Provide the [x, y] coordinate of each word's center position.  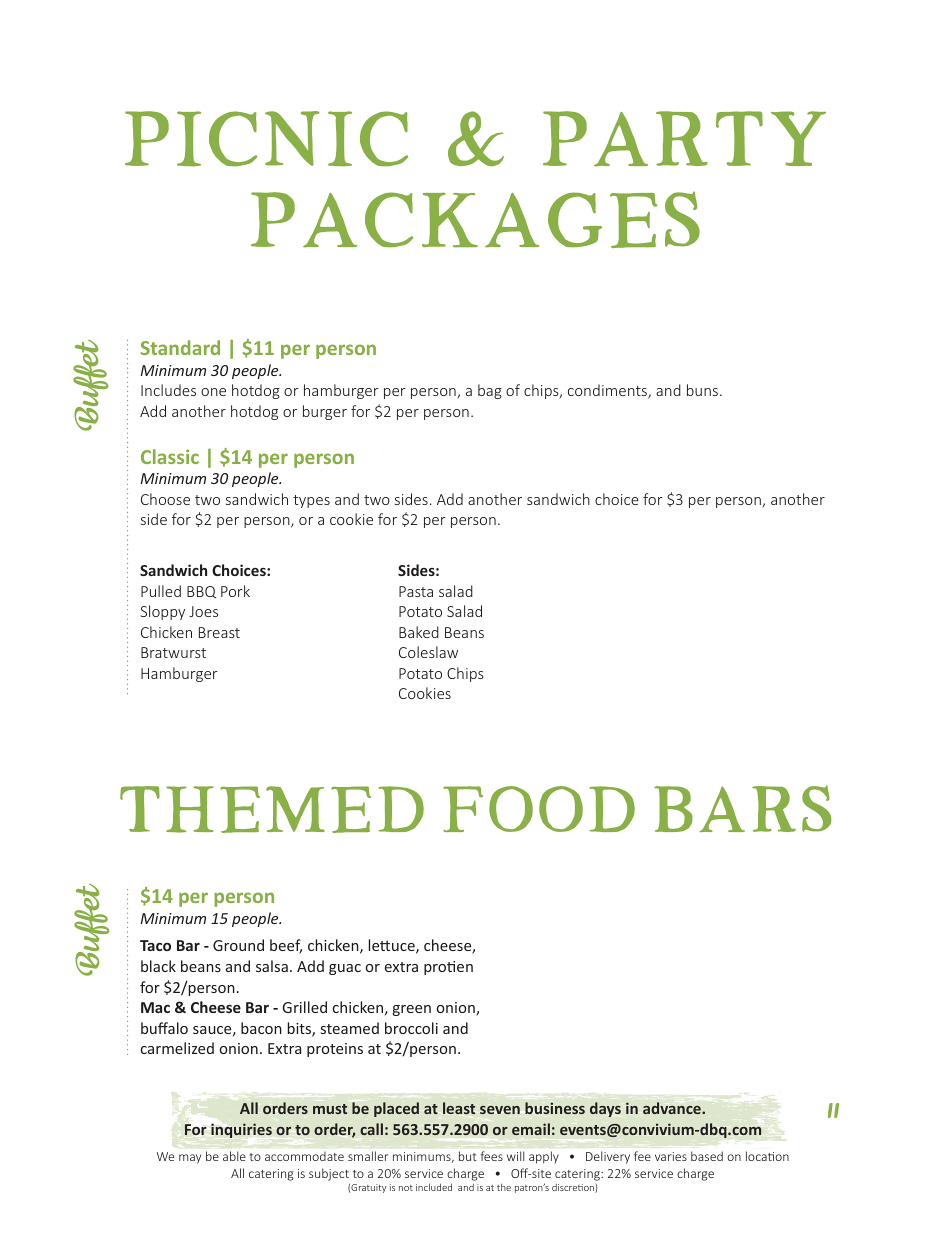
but [468, 1156]
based [707, 1156]
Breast [219, 632]
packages [475, 219]
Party [684, 138]
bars [743, 808]
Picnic [266, 138]
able [234, 1156]
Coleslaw [428, 652]
